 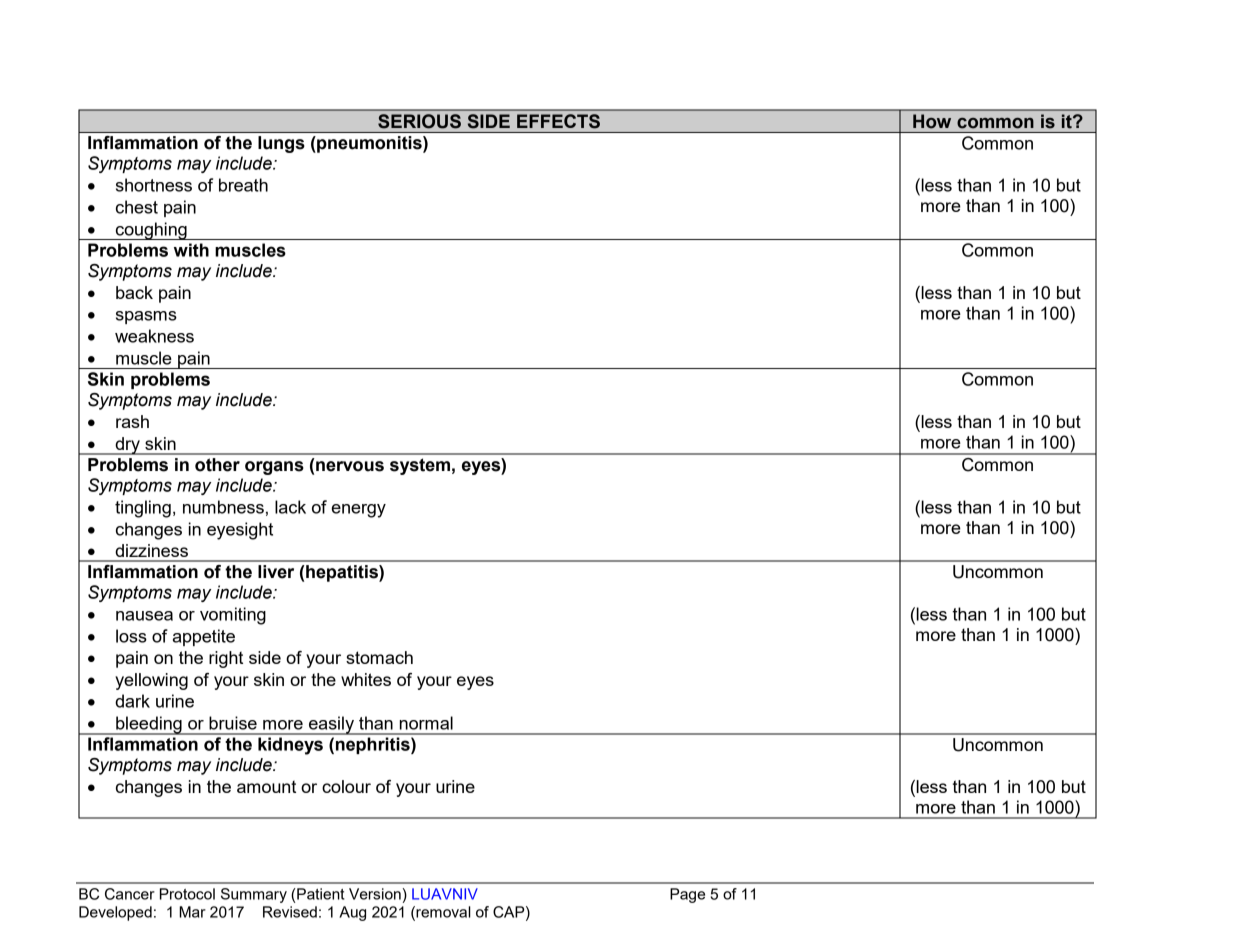 I want to click on rash, so click(x=132, y=421).
